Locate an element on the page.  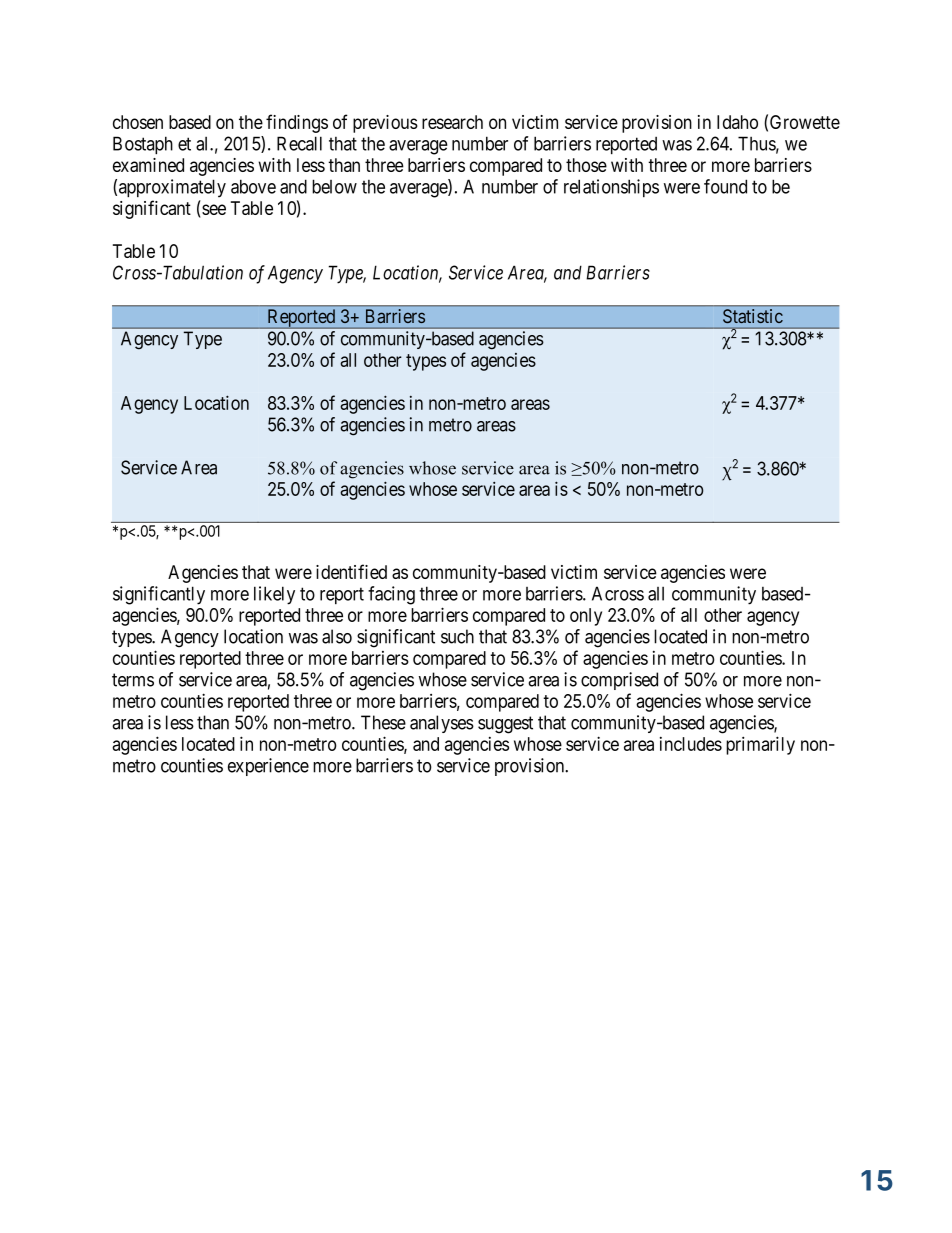
found is located at coordinates (725, 186).
